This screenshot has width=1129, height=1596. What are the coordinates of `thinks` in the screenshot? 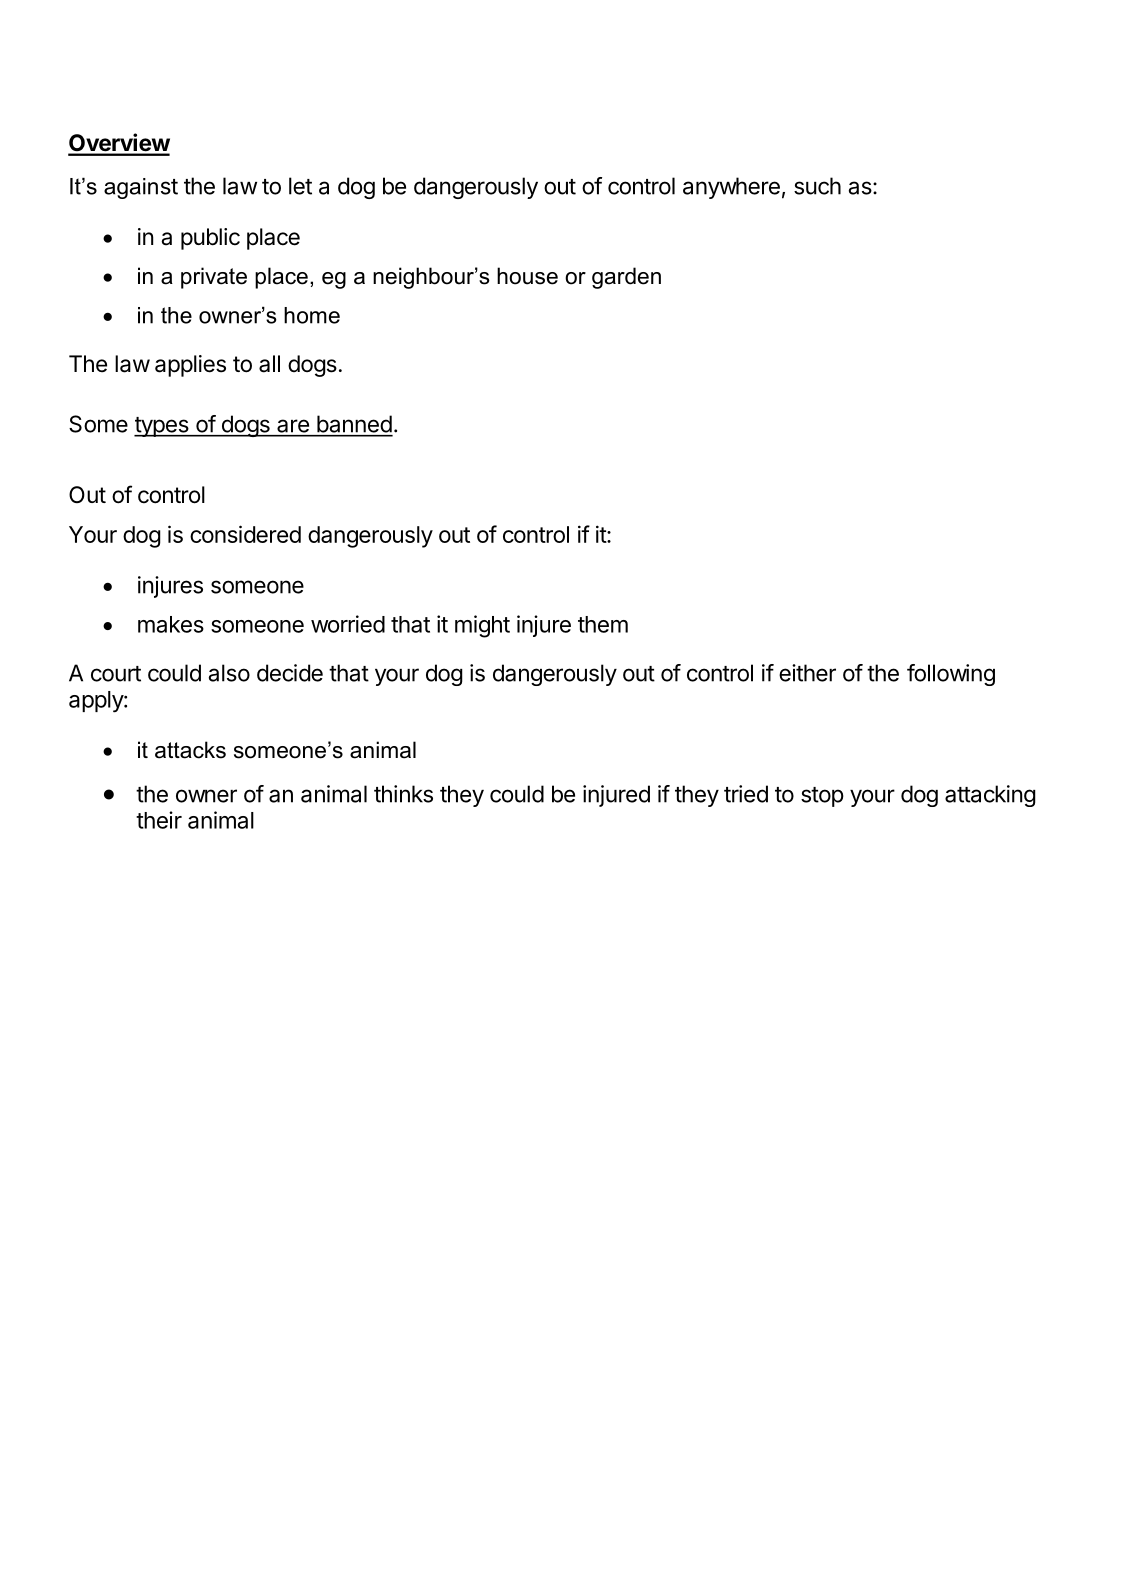 It's located at (403, 794).
